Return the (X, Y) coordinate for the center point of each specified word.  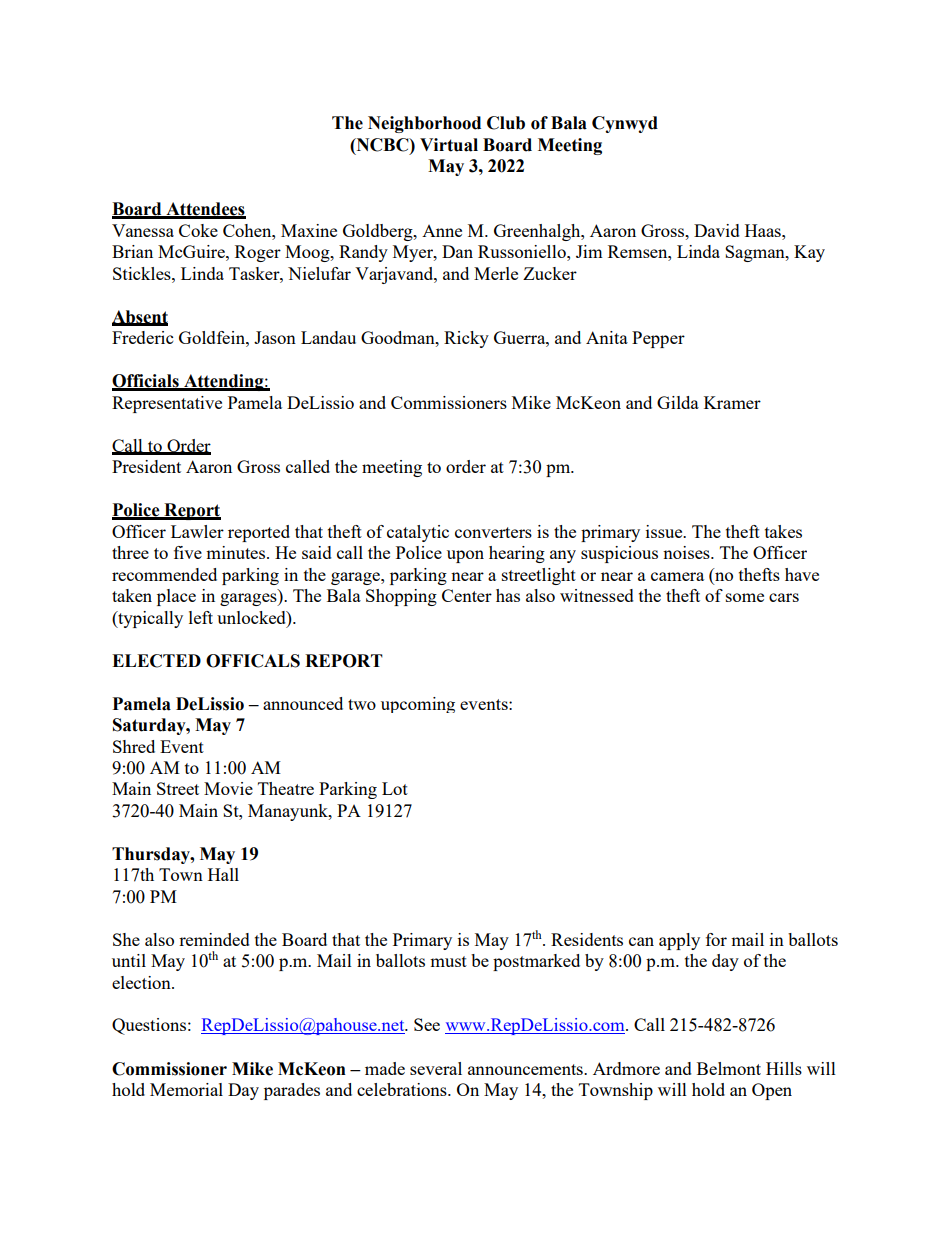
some (745, 597)
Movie (228, 788)
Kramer (732, 402)
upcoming (418, 705)
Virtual (449, 145)
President (146, 466)
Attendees (205, 210)
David (717, 230)
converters (493, 532)
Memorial (186, 1089)
